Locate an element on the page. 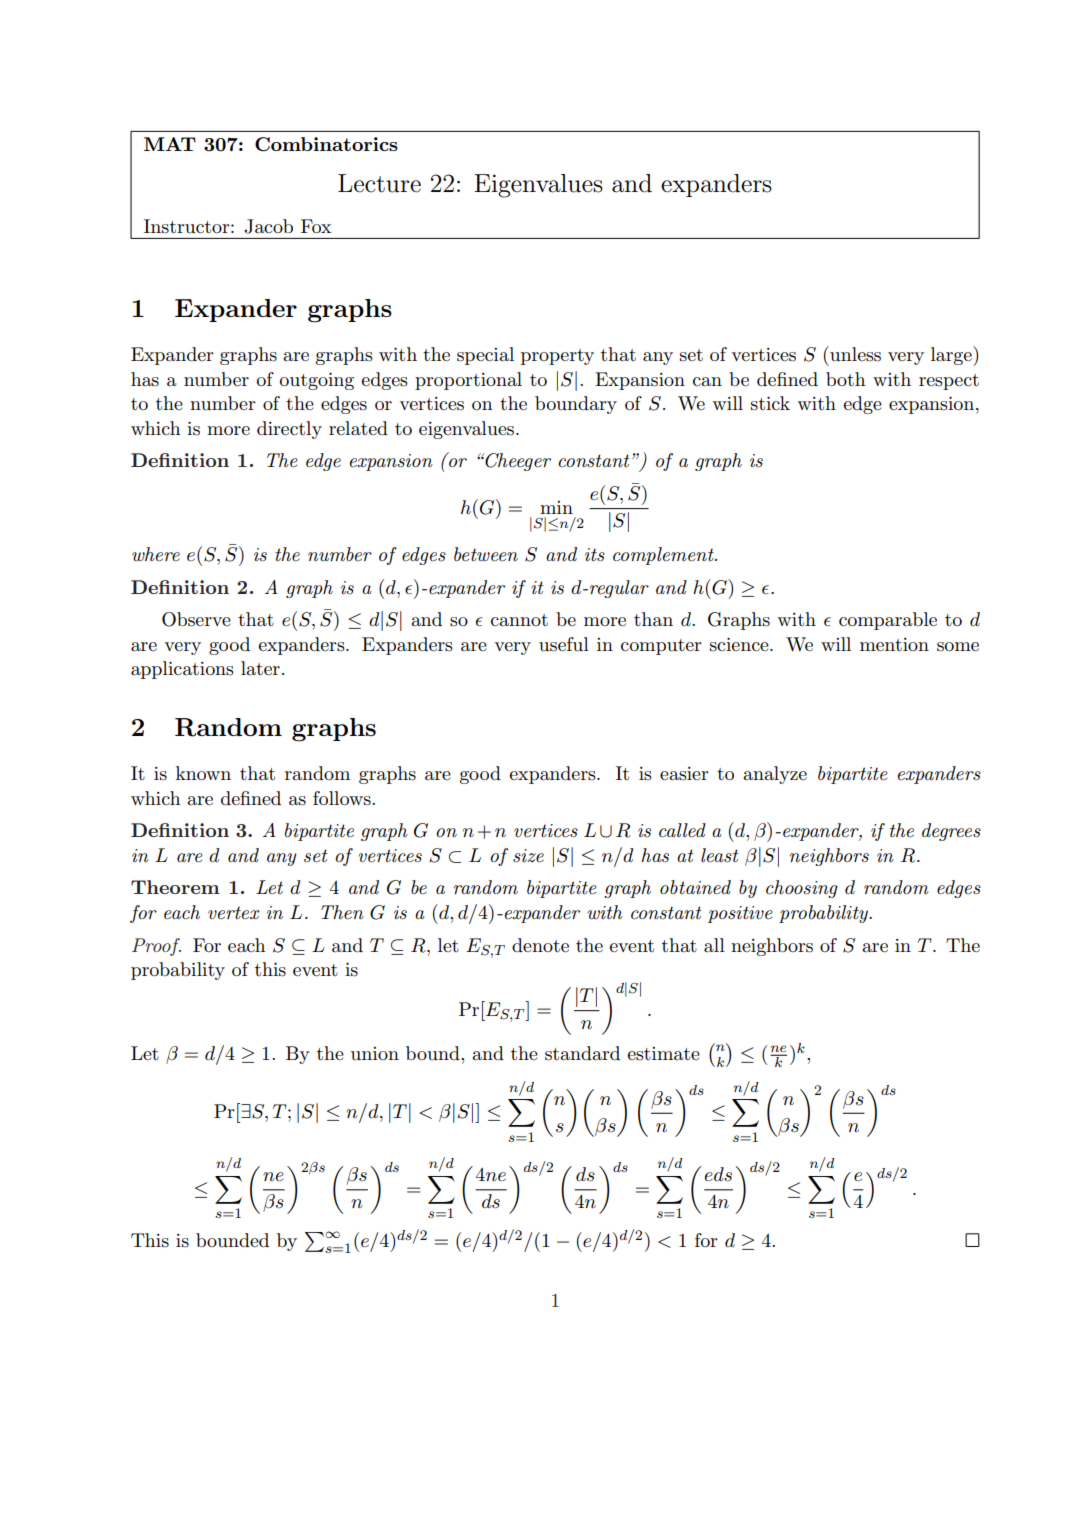  unless is located at coordinates (854, 354).
